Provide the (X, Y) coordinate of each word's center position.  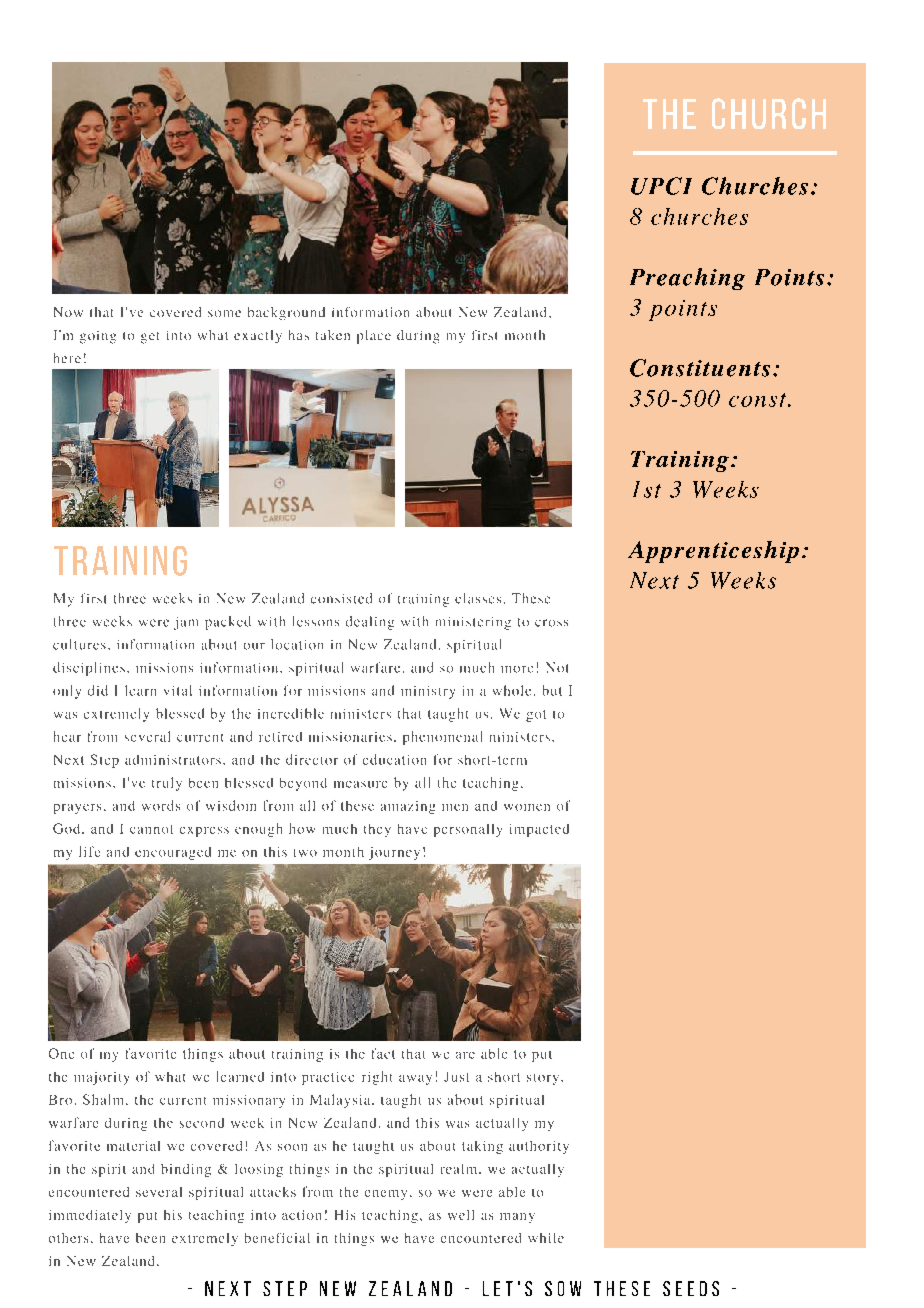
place (374, 337)
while (546, 1238)
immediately (90, 1216)
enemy (386, 1195)
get (150, 338)
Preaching (687, 279)
